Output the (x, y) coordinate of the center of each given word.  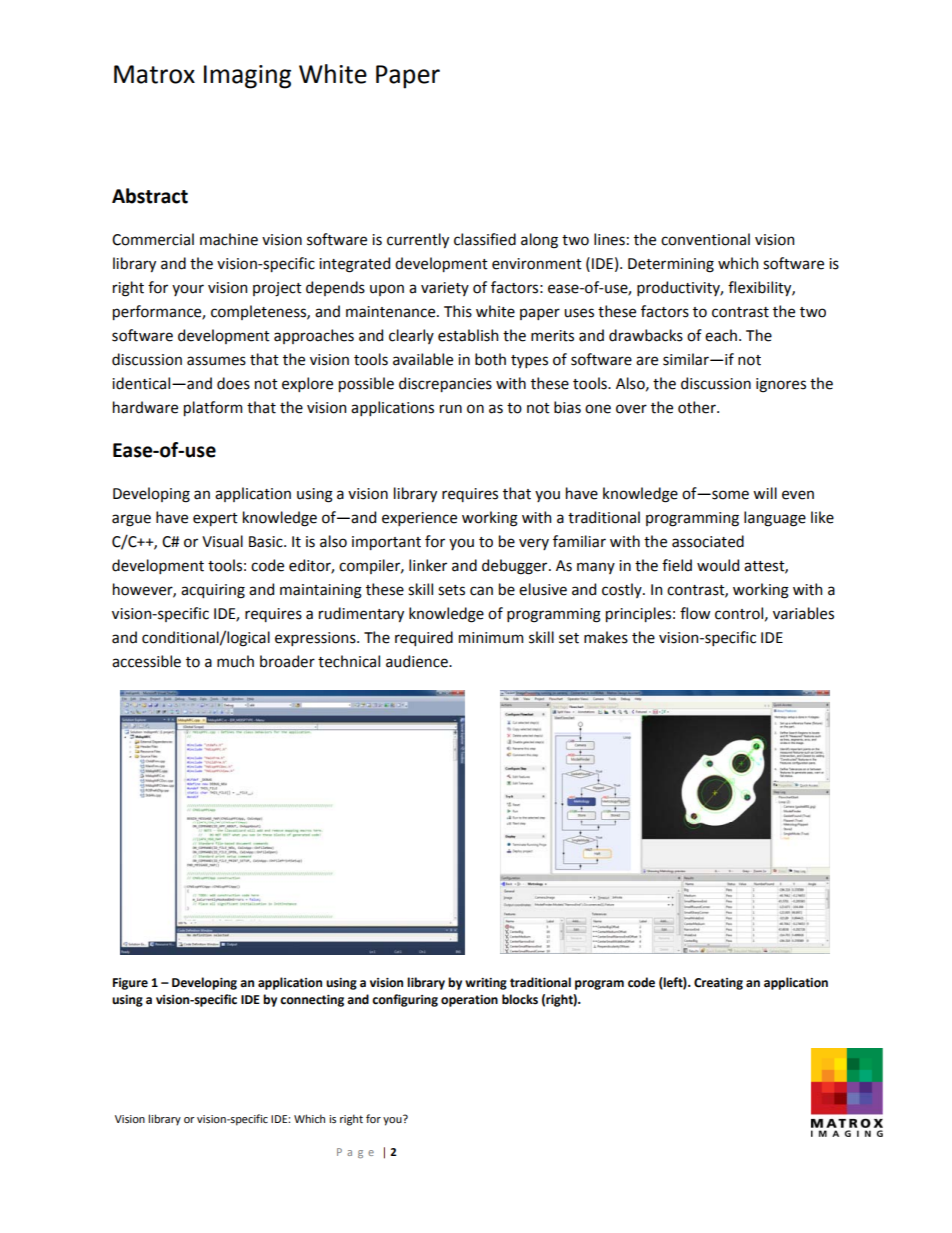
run (451, 409)
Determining (671, 265)
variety (445, 289)
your (188, 290)
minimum (491, 638)
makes (606, 637)
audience (418, 661)
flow (695, 613)
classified (485, 239)
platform (213, 408)
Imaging (247, 77)
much (235, 661)
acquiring (213, 591)
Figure (130, 984)
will (765, 493)
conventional (705, 239)
